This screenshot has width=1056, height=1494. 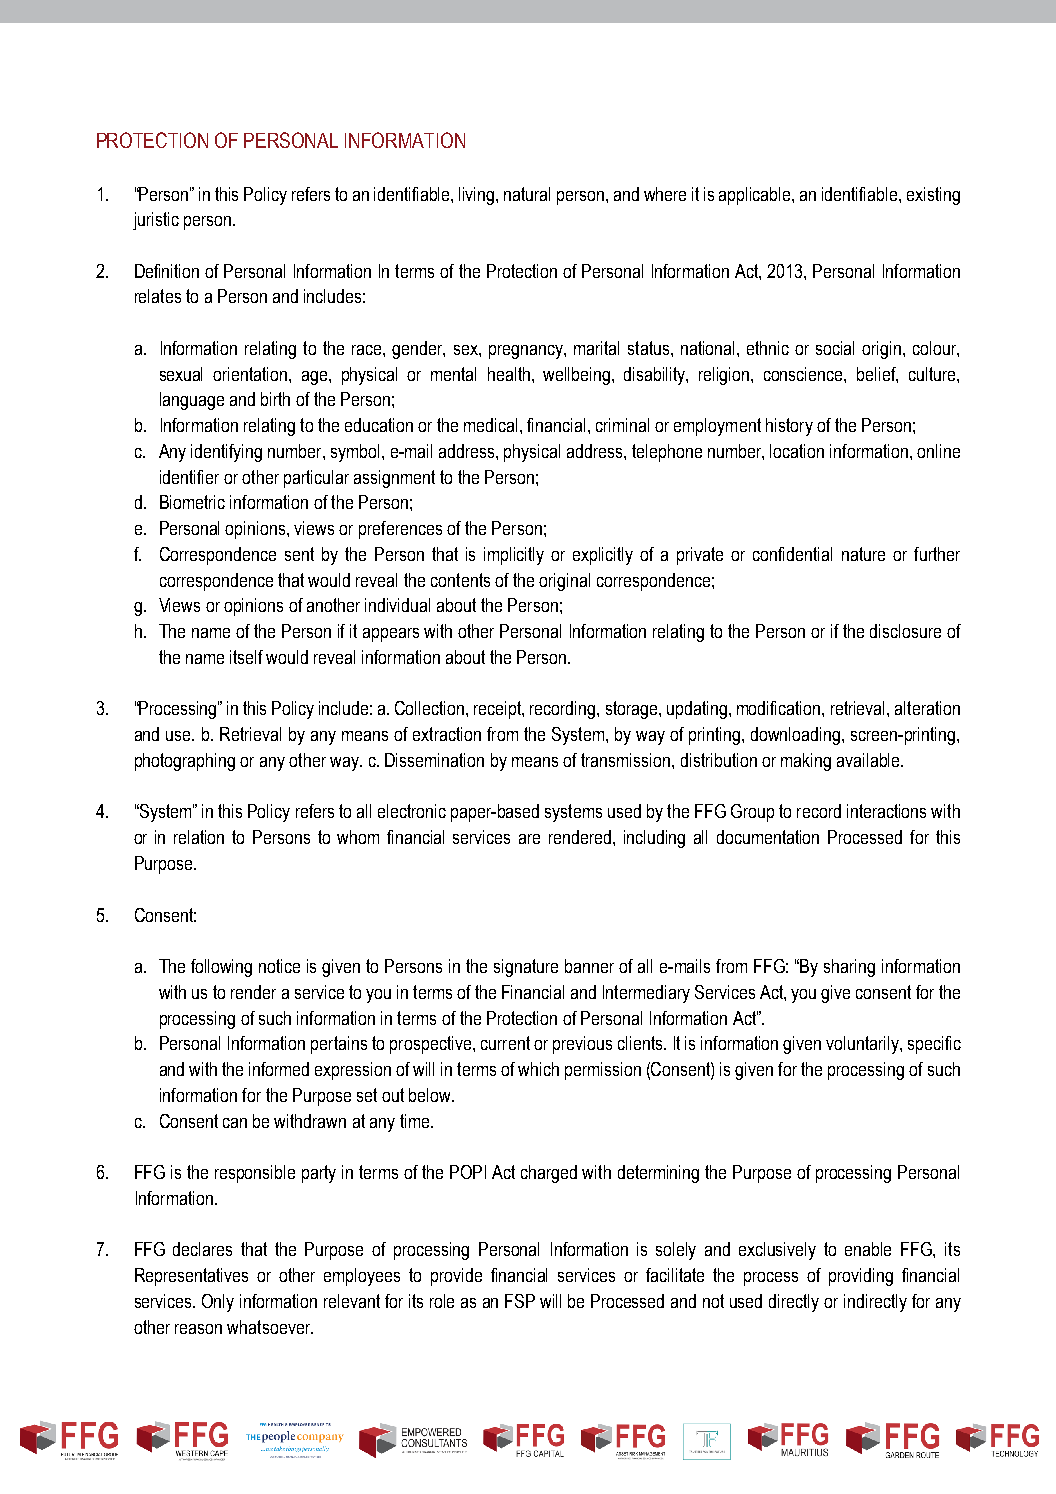 What do you see at coordinates (627, 760) in the screenshot?
I see `transmission` at bounding box center [627, 760].
